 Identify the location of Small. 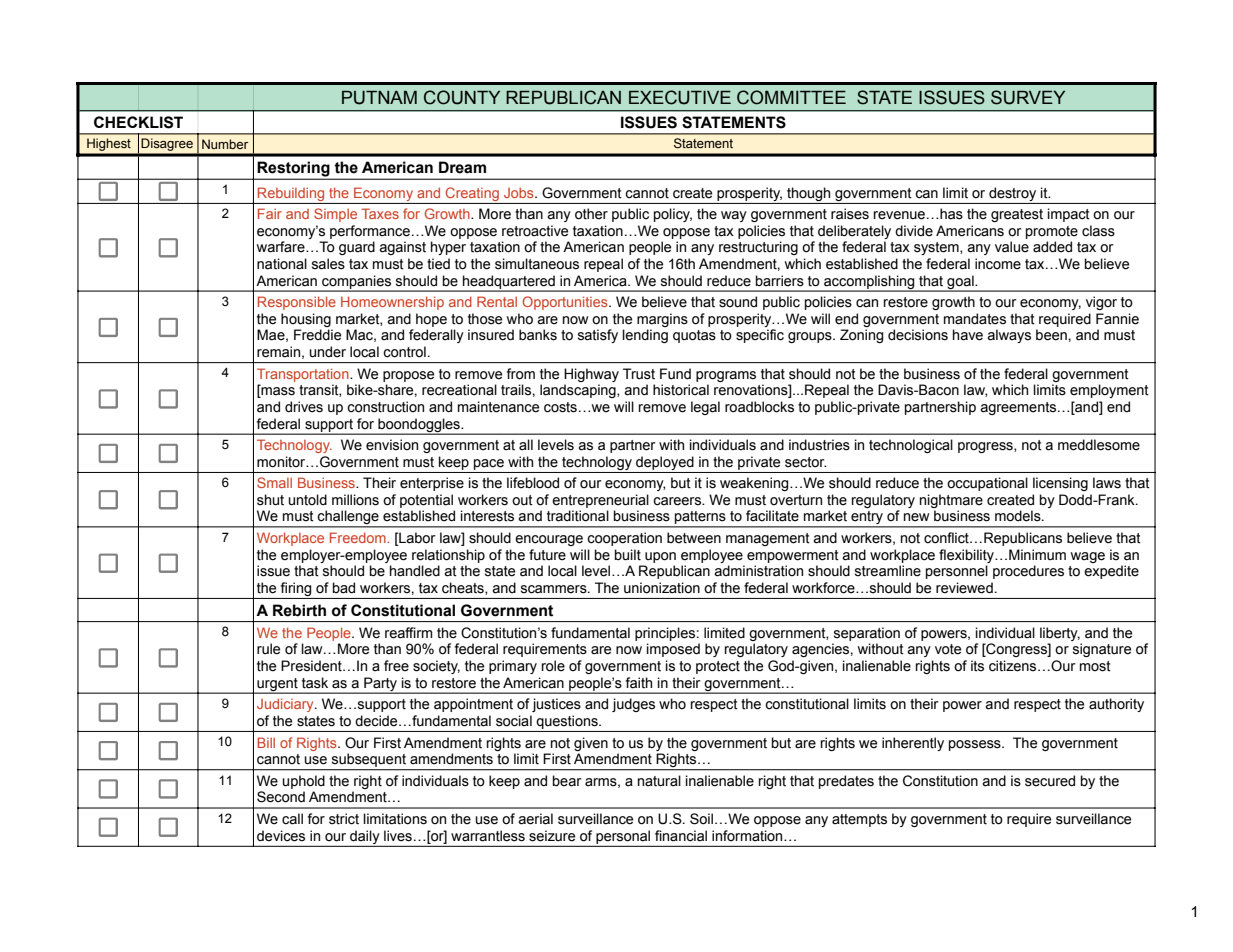
(274, 482).
